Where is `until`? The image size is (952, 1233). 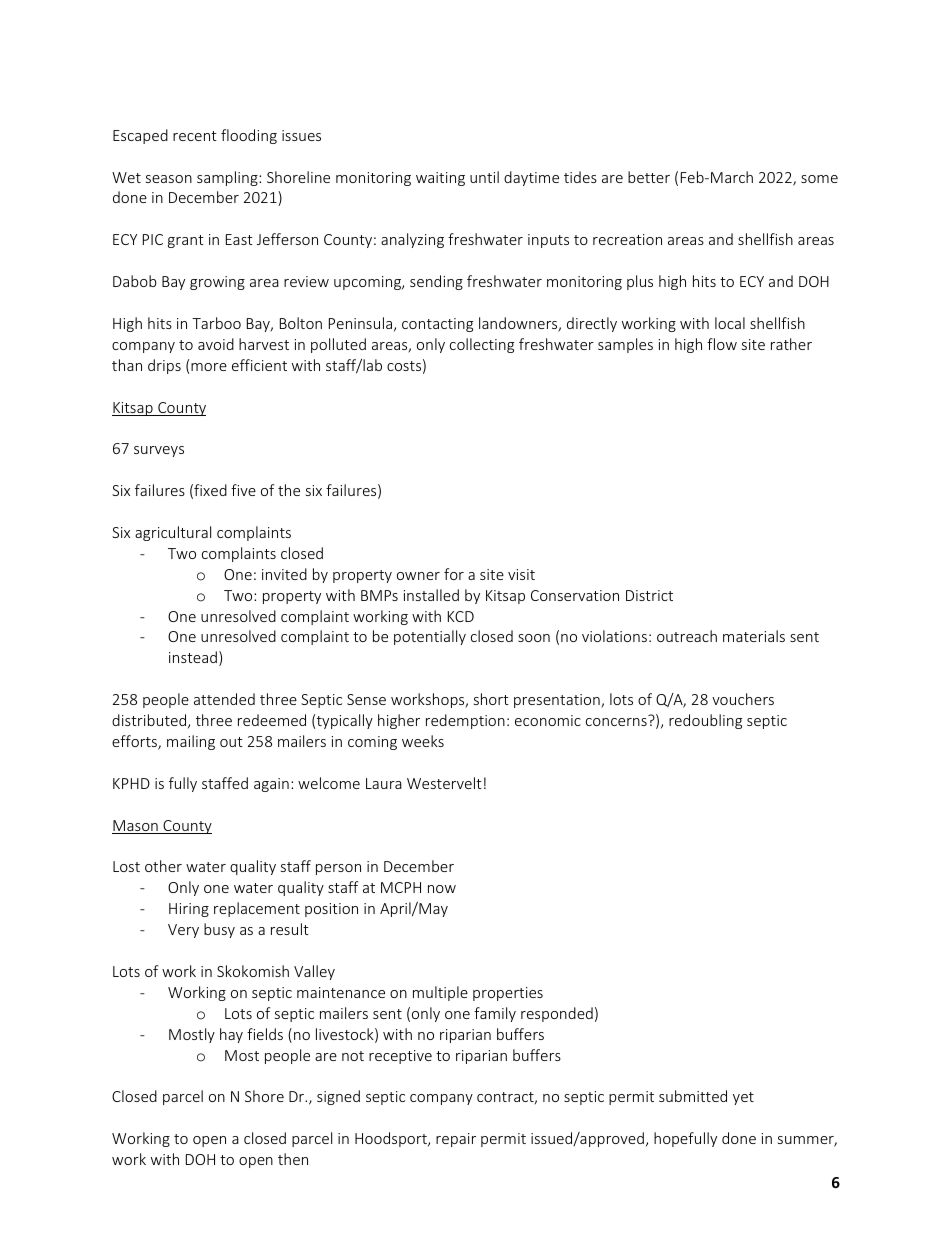
until is located at coordinates (484, 177).
